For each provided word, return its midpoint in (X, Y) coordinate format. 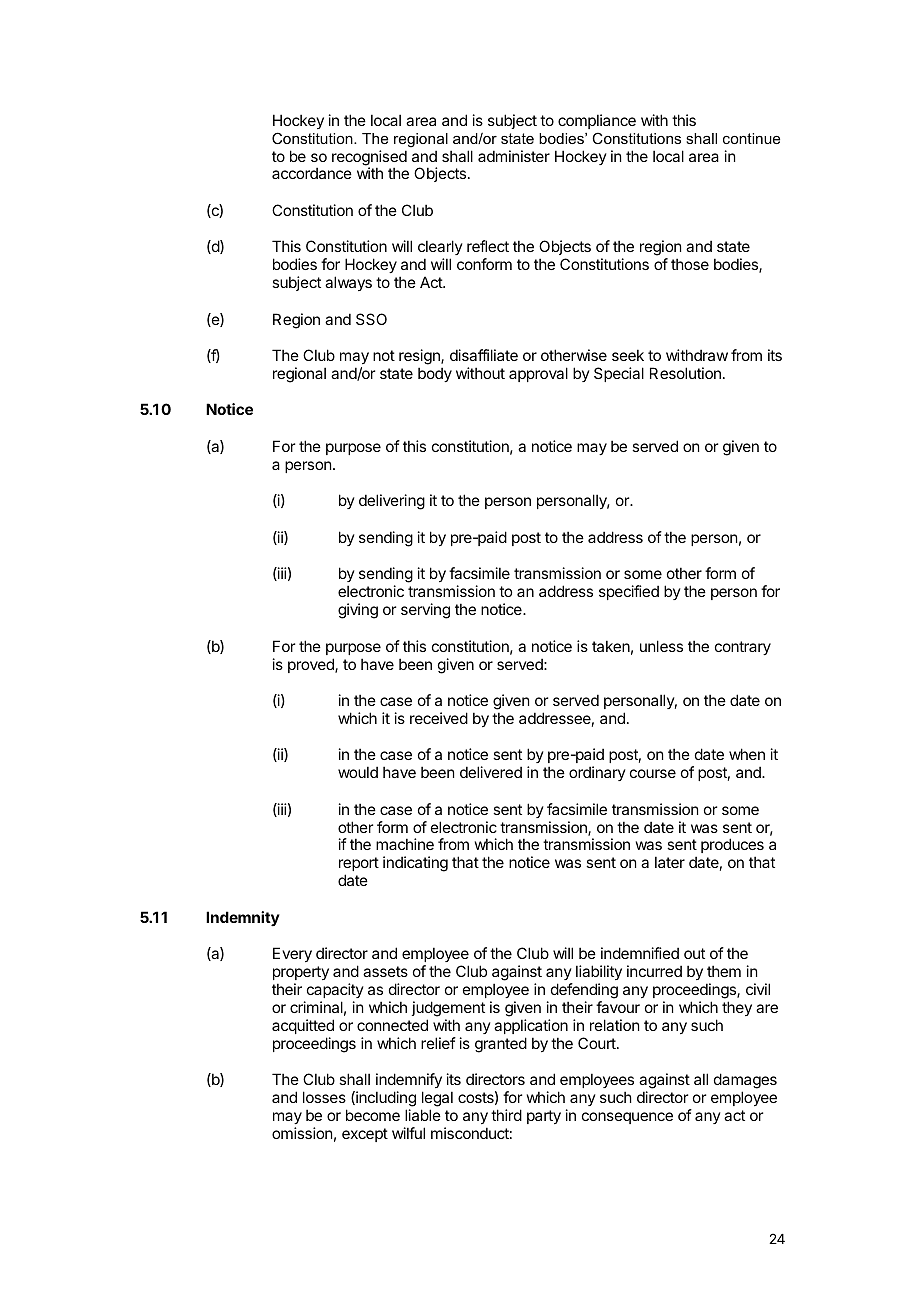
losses (324, 1097)
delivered (491, 772)
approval (538, 374)
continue (751, 138)
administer (514, 156)
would (358, 772)
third (506, 1115)
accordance (312, 173)
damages (745, 1082)
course (653, 773)
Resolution (685, 373)
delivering (392, 502)
